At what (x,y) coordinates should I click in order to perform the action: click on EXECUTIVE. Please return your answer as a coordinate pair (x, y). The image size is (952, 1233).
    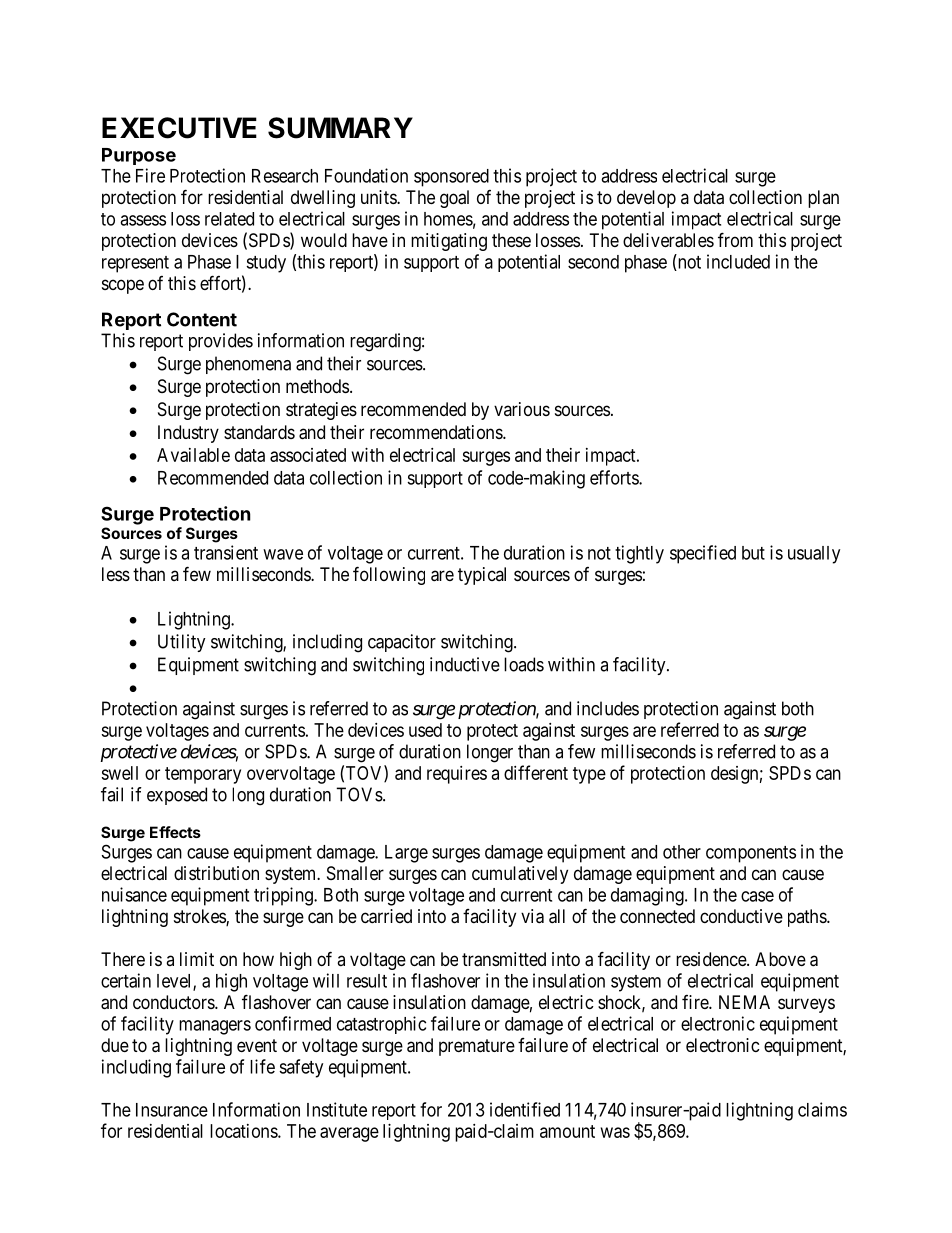
    Looking at the image, I should click on (179, 128).
